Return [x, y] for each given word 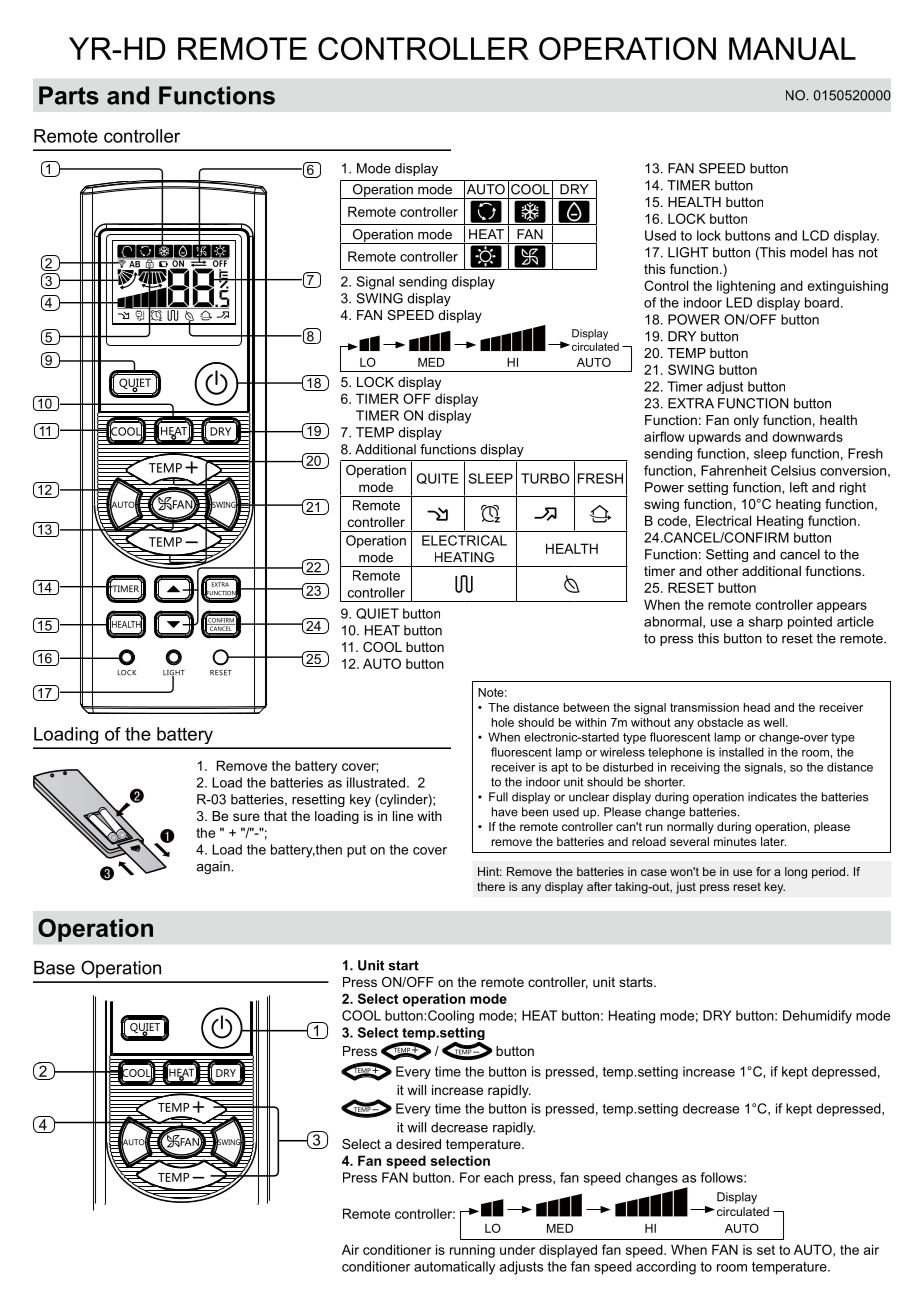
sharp [766, 622]
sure [246, 817]
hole [503, 722]
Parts [69, 95]
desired [418, 1144]
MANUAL [792, 48]
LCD [815, 235]
